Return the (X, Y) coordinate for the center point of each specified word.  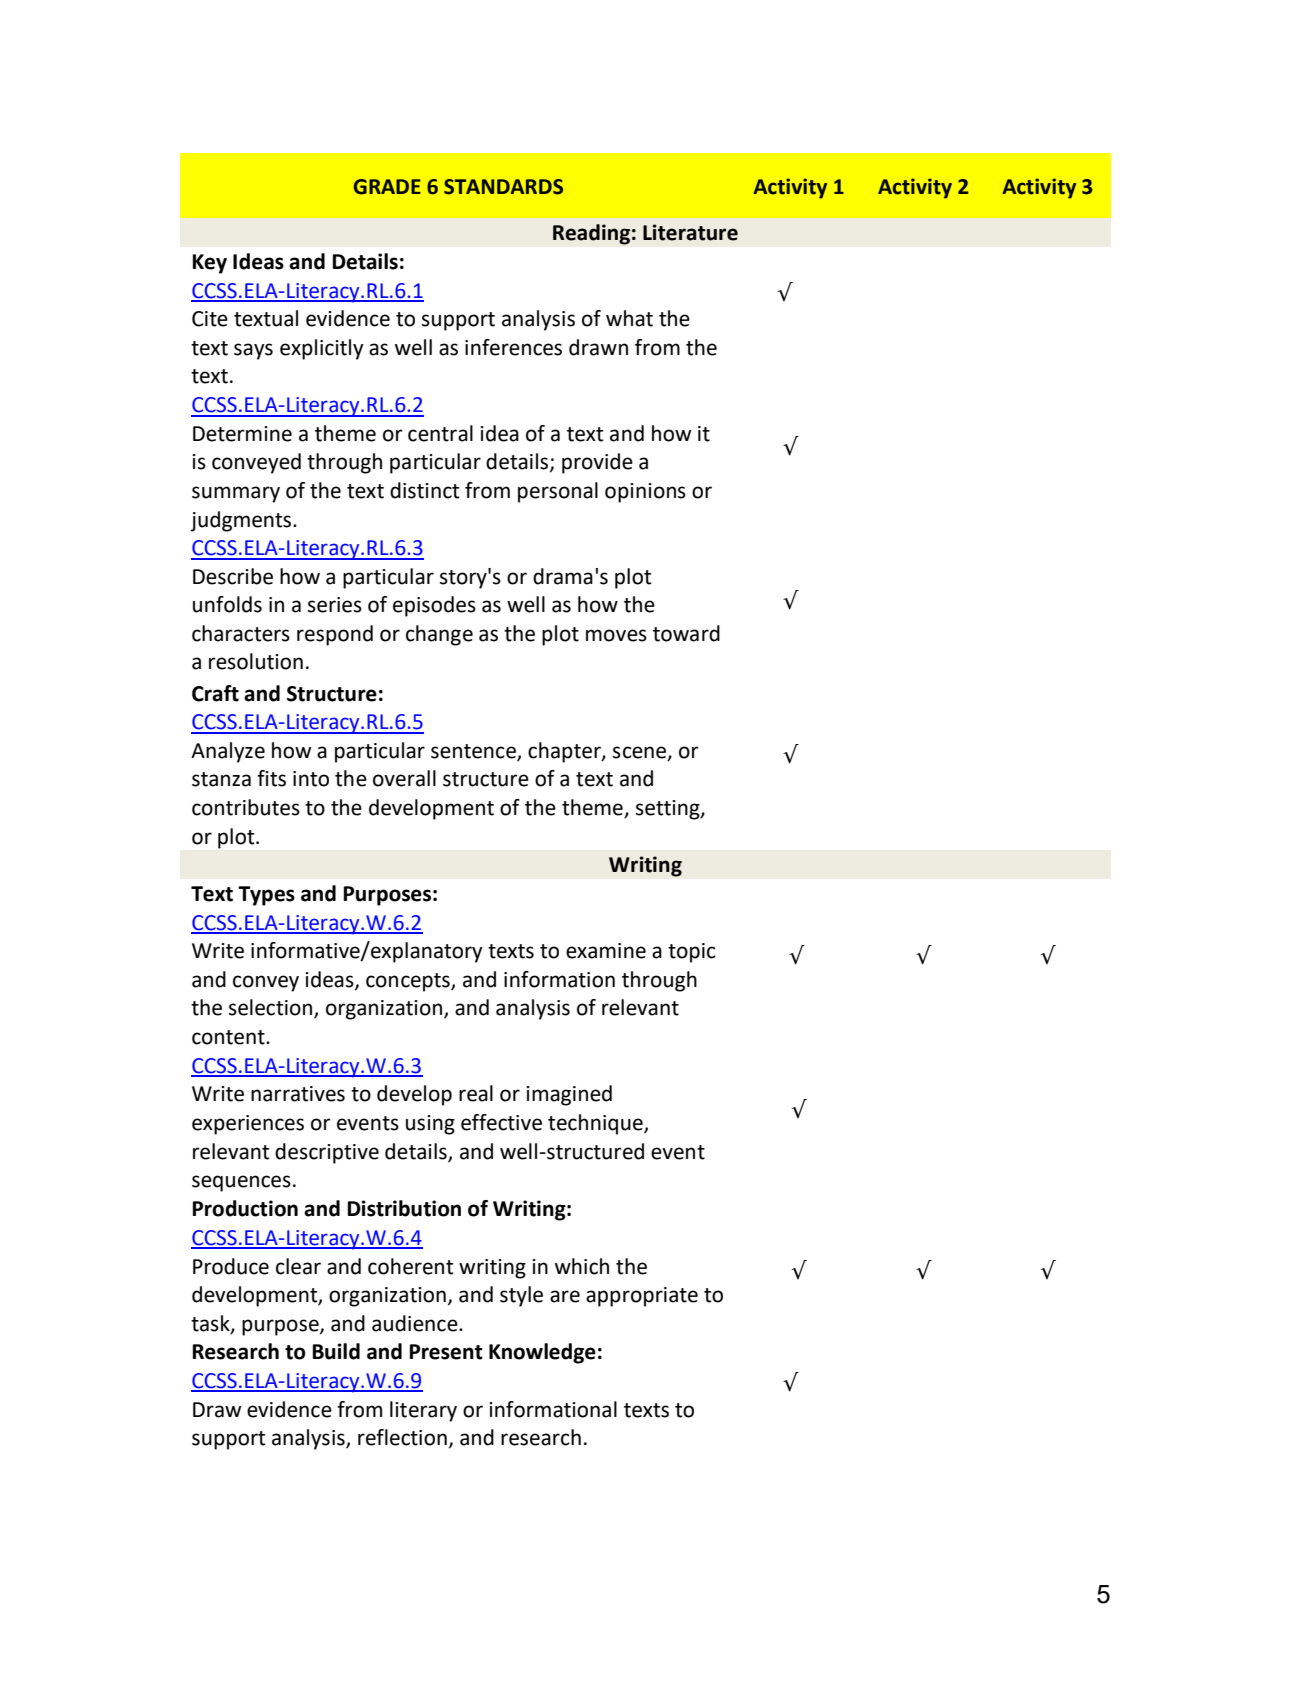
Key (210, 264)
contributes (246, 807)
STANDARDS (503, 187)
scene (641, 753)
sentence (474, 752)
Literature (690, 232)
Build (336, 1351)
